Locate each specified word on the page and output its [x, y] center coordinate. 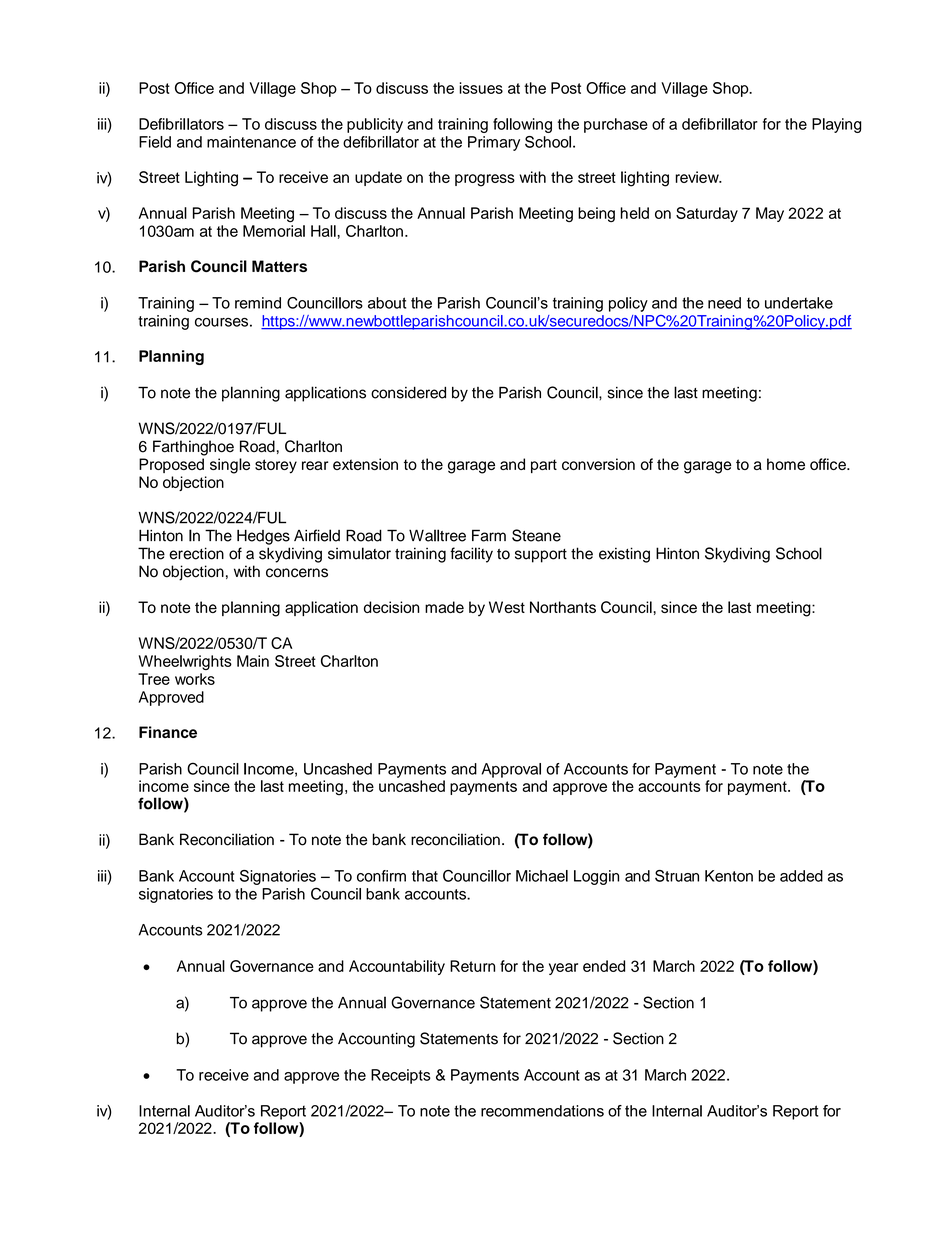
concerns [297, 573]
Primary [494, 143]
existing [624, 555]
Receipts [401, 1076]
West [507, 607]
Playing [837, 125]
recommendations [542, 1111]
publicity [375, 125]
